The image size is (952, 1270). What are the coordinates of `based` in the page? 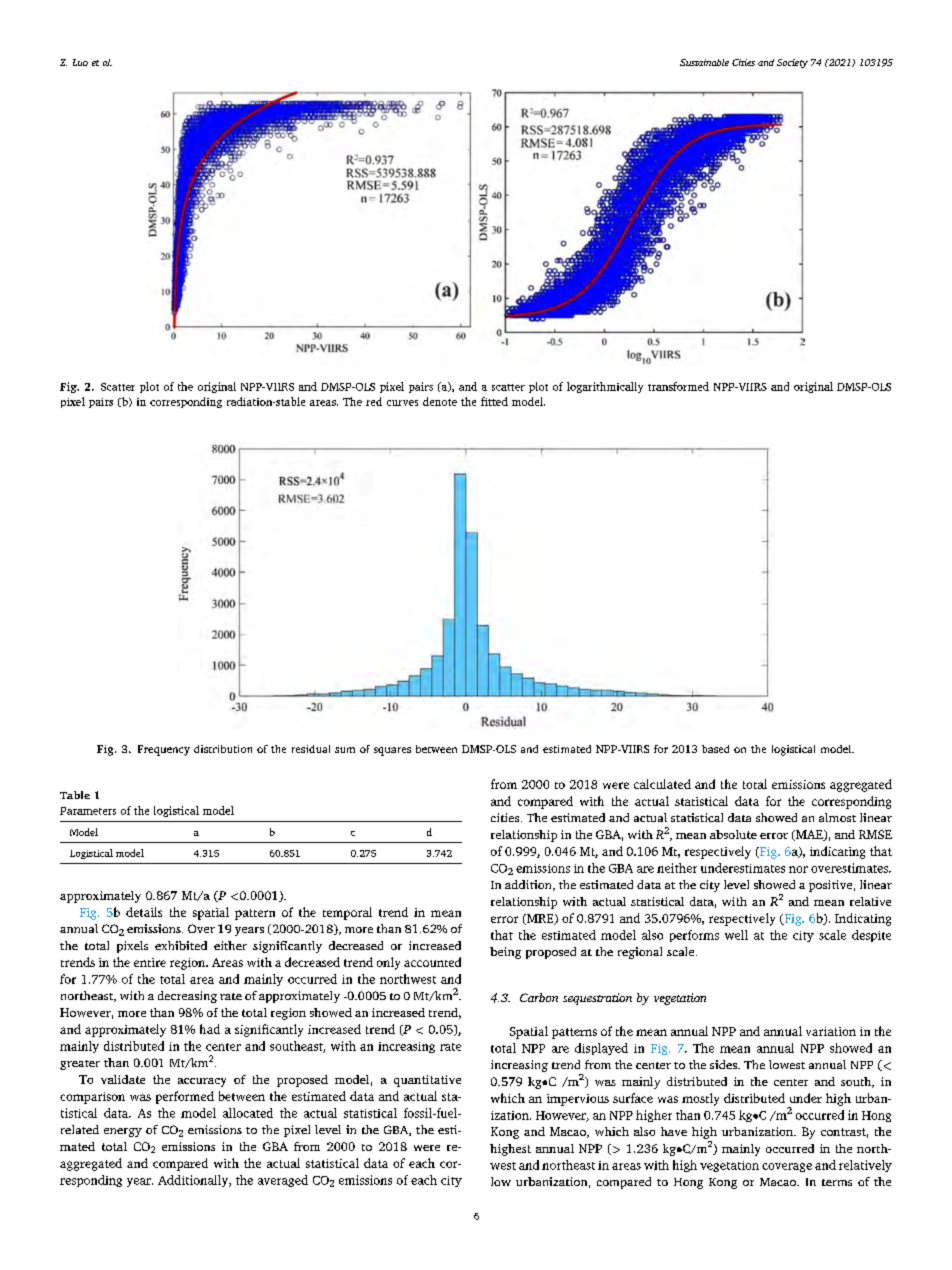 It's located at (715, 749).
